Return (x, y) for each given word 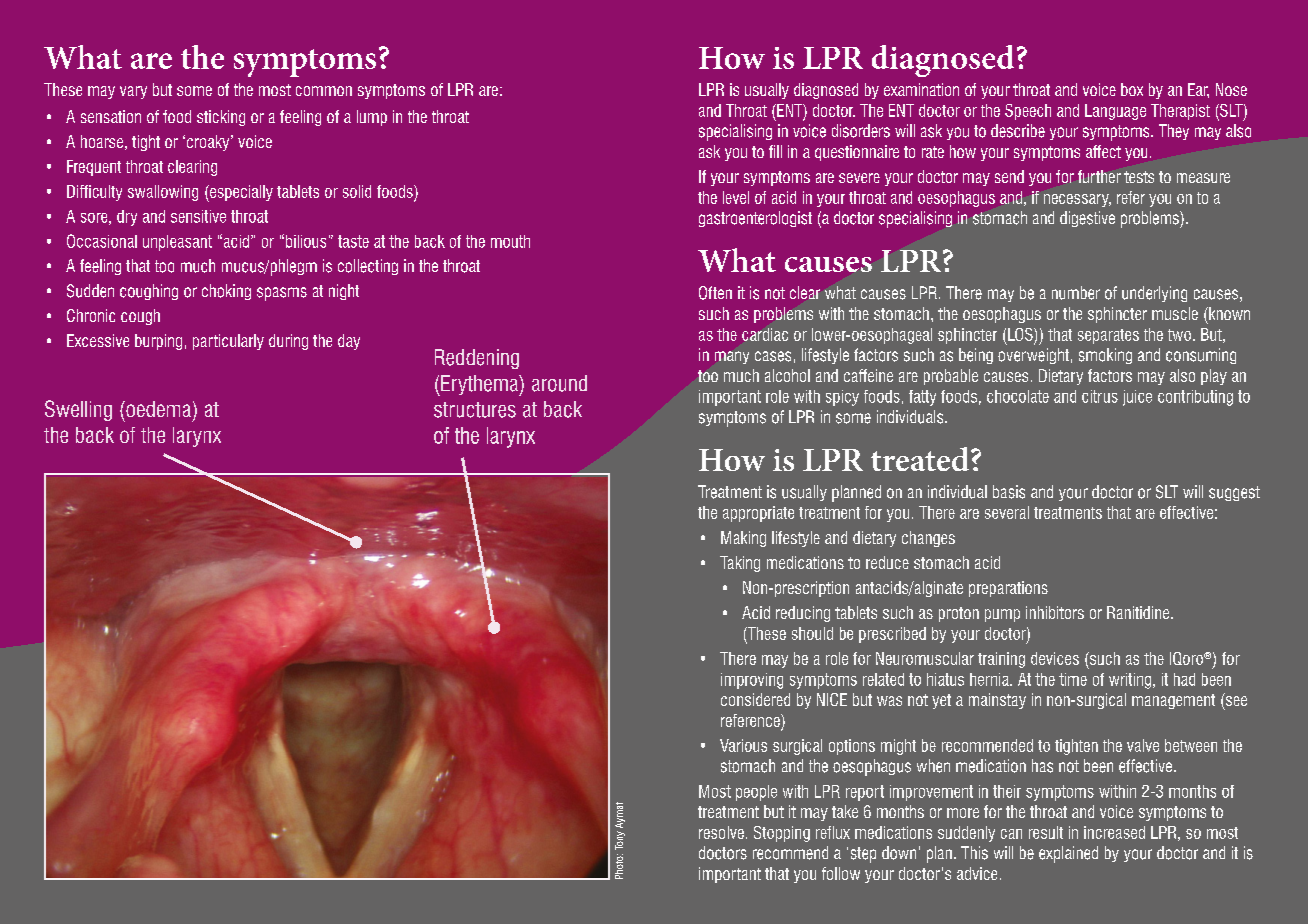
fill (775, 151)
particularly (228, 342)
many (732, 357)
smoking (1105, 356)
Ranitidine (1138, 612)
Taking (740, 564)
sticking (221, 118)
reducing (803, 614)
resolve (721, 832)
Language (1115, 112)
